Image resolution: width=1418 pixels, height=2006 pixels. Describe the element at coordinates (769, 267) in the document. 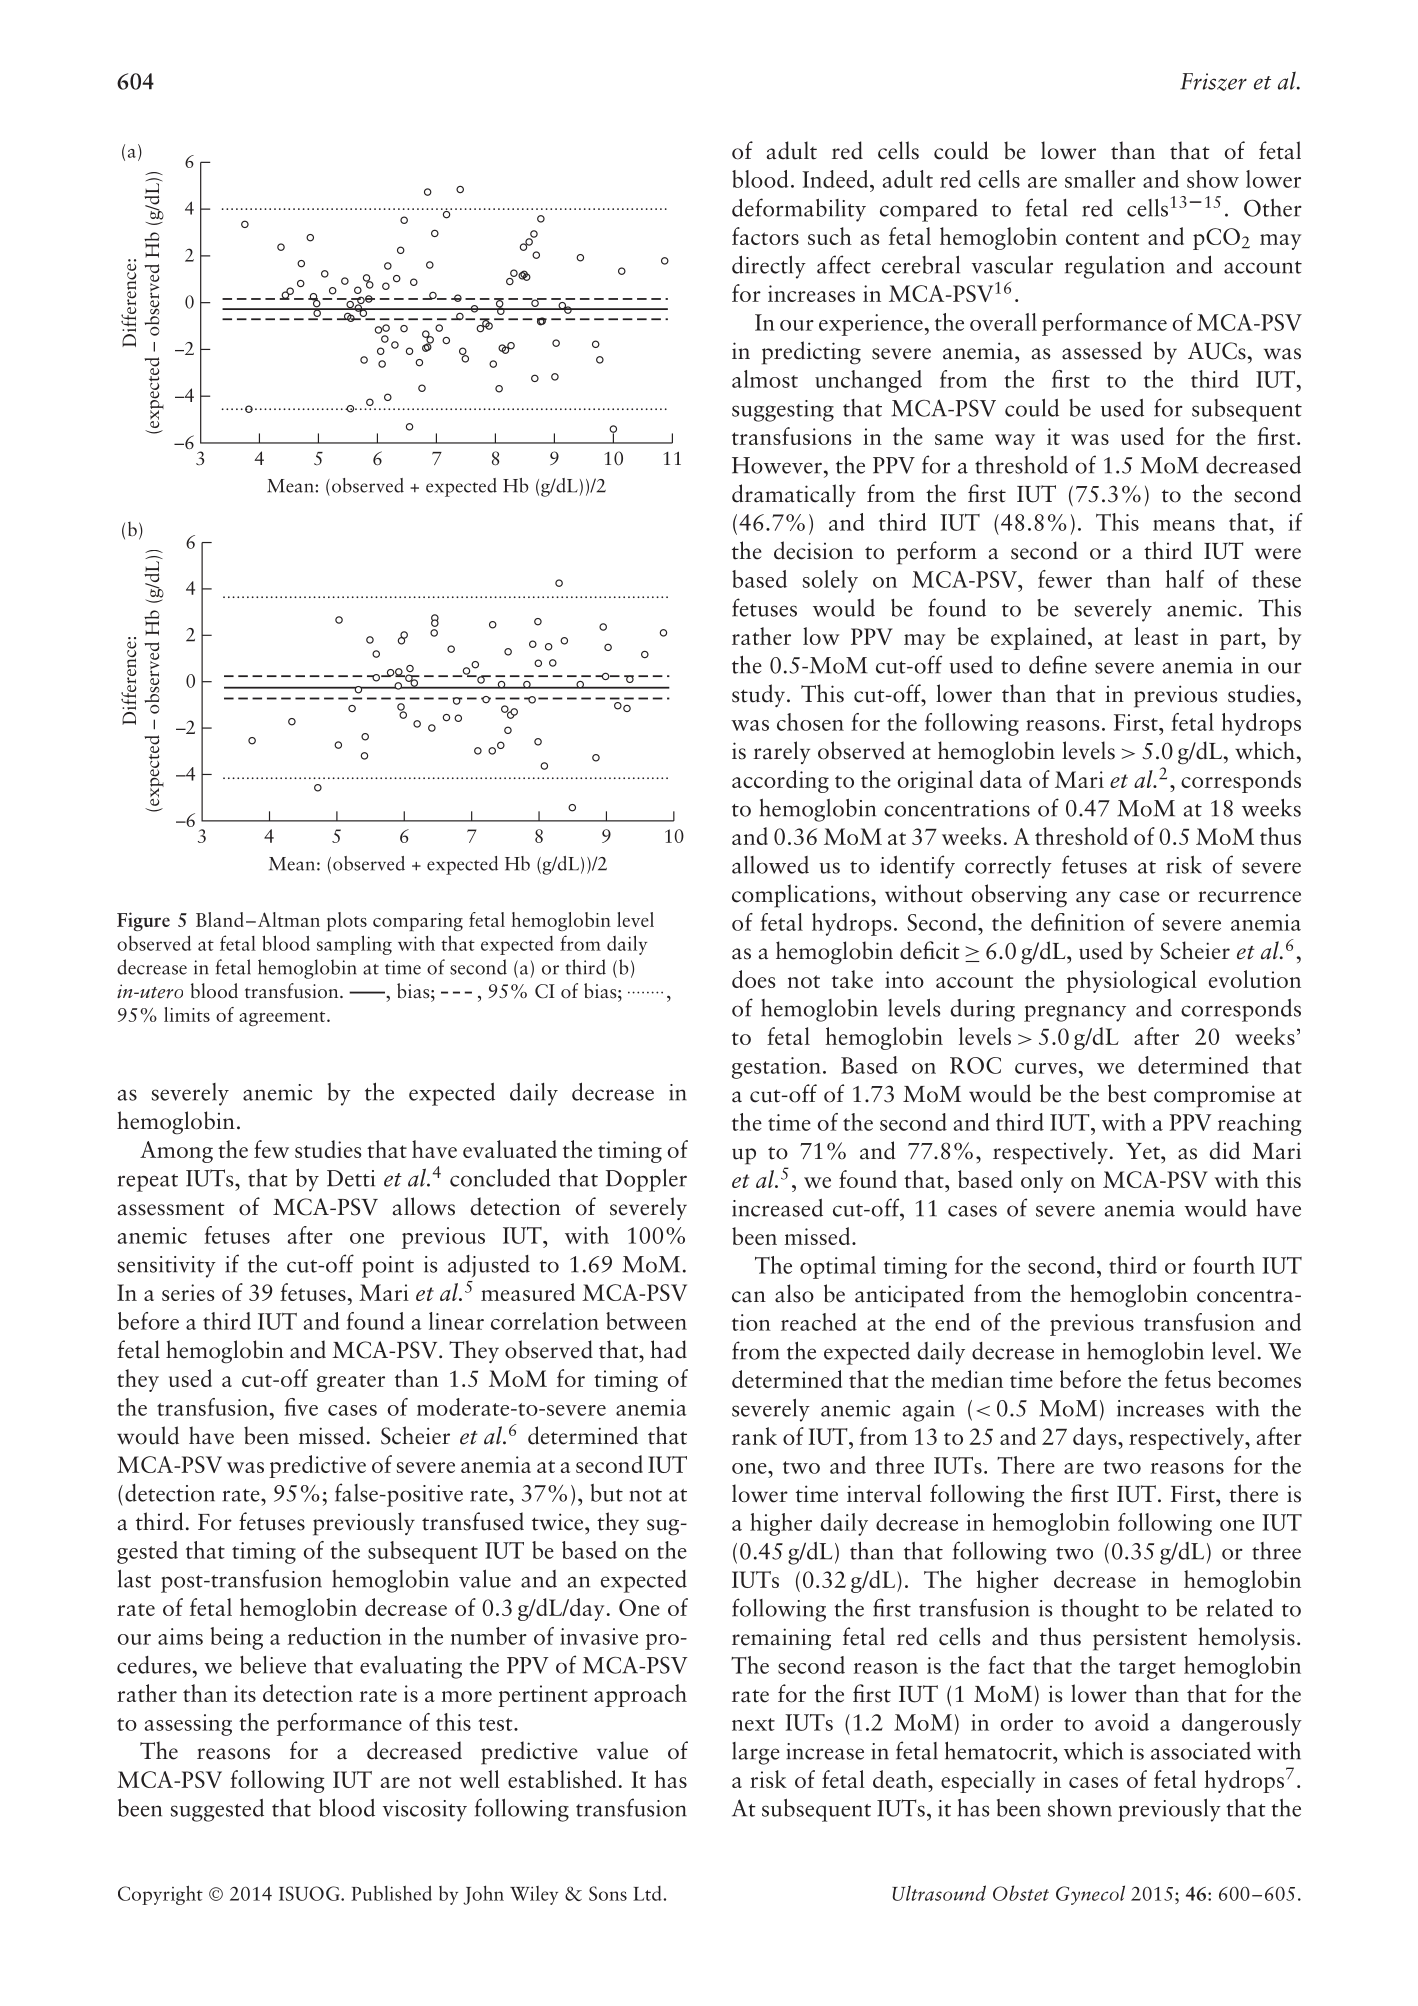

I see `directly` at that location.
